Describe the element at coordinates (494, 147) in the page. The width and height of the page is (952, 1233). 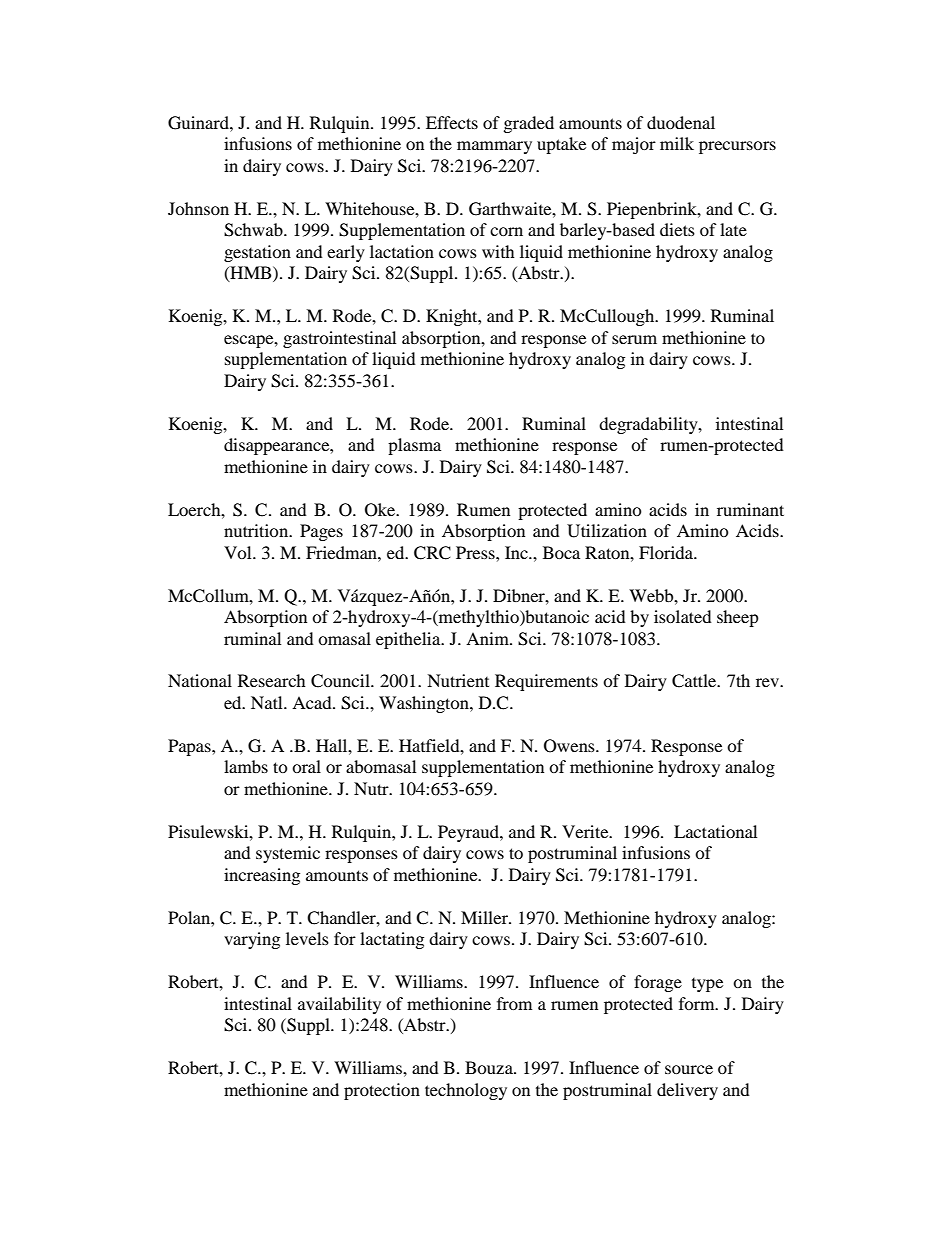
I see `mammary` at that location.
